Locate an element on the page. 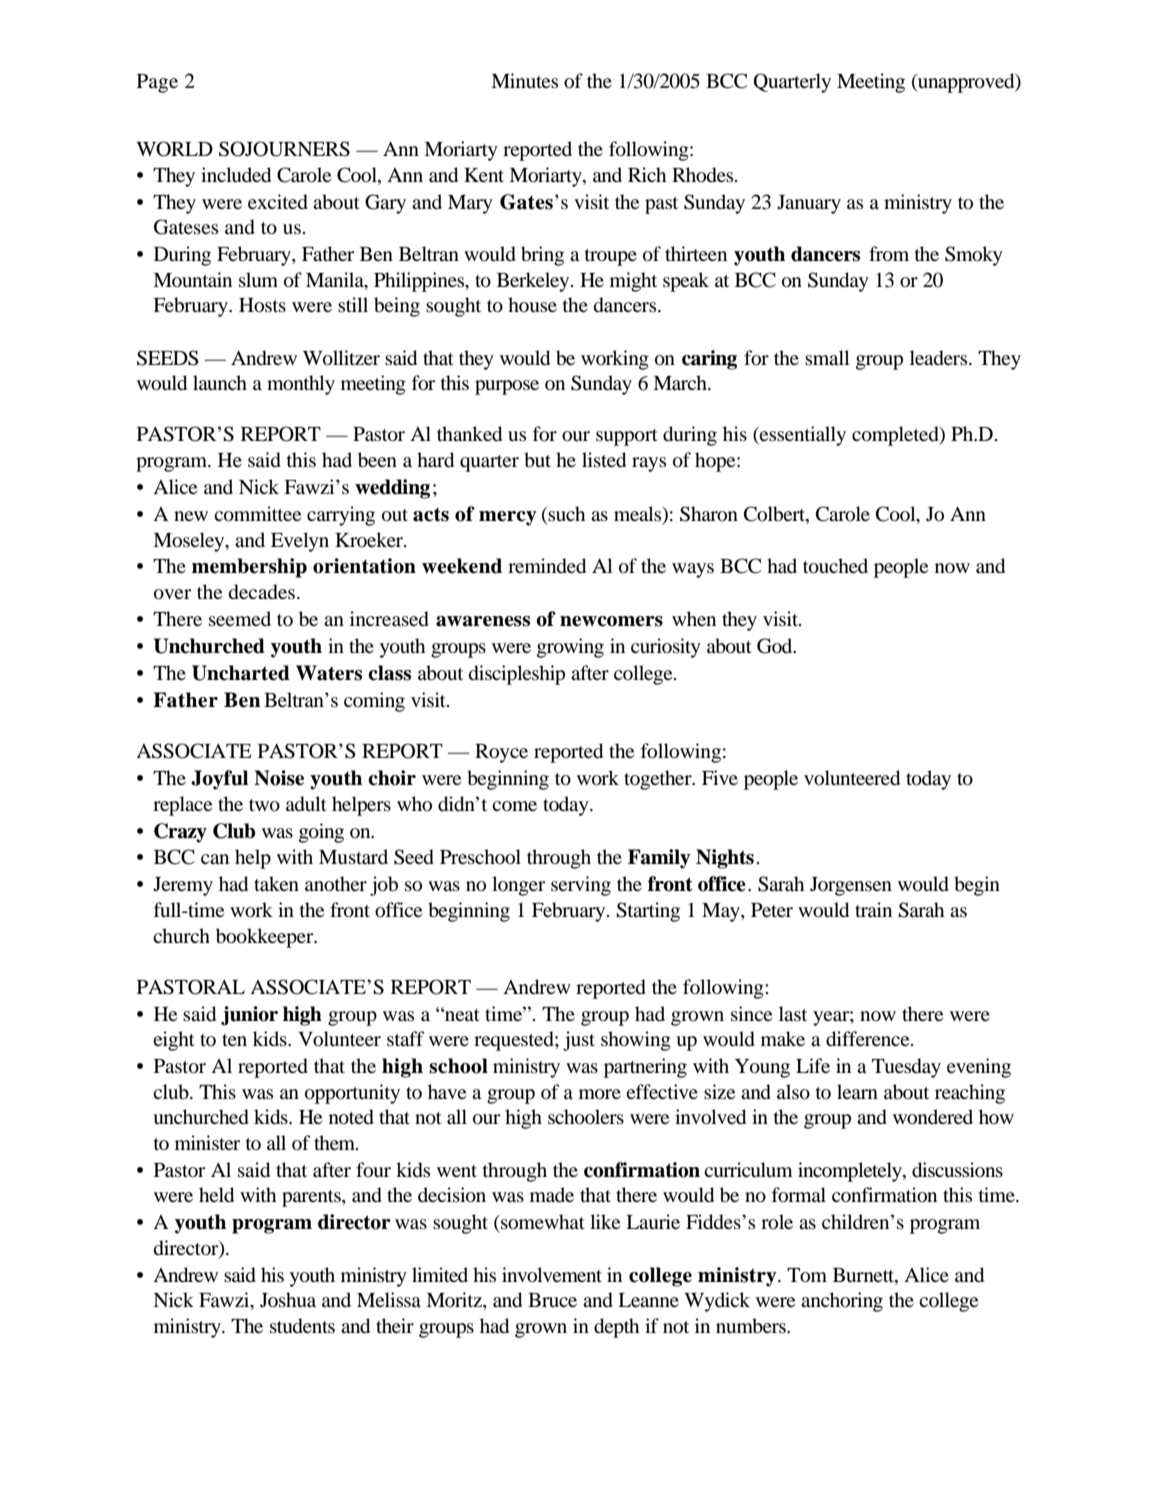 The height and width of the document is (1499, 1159). support is located at coordinates (627, 437).
